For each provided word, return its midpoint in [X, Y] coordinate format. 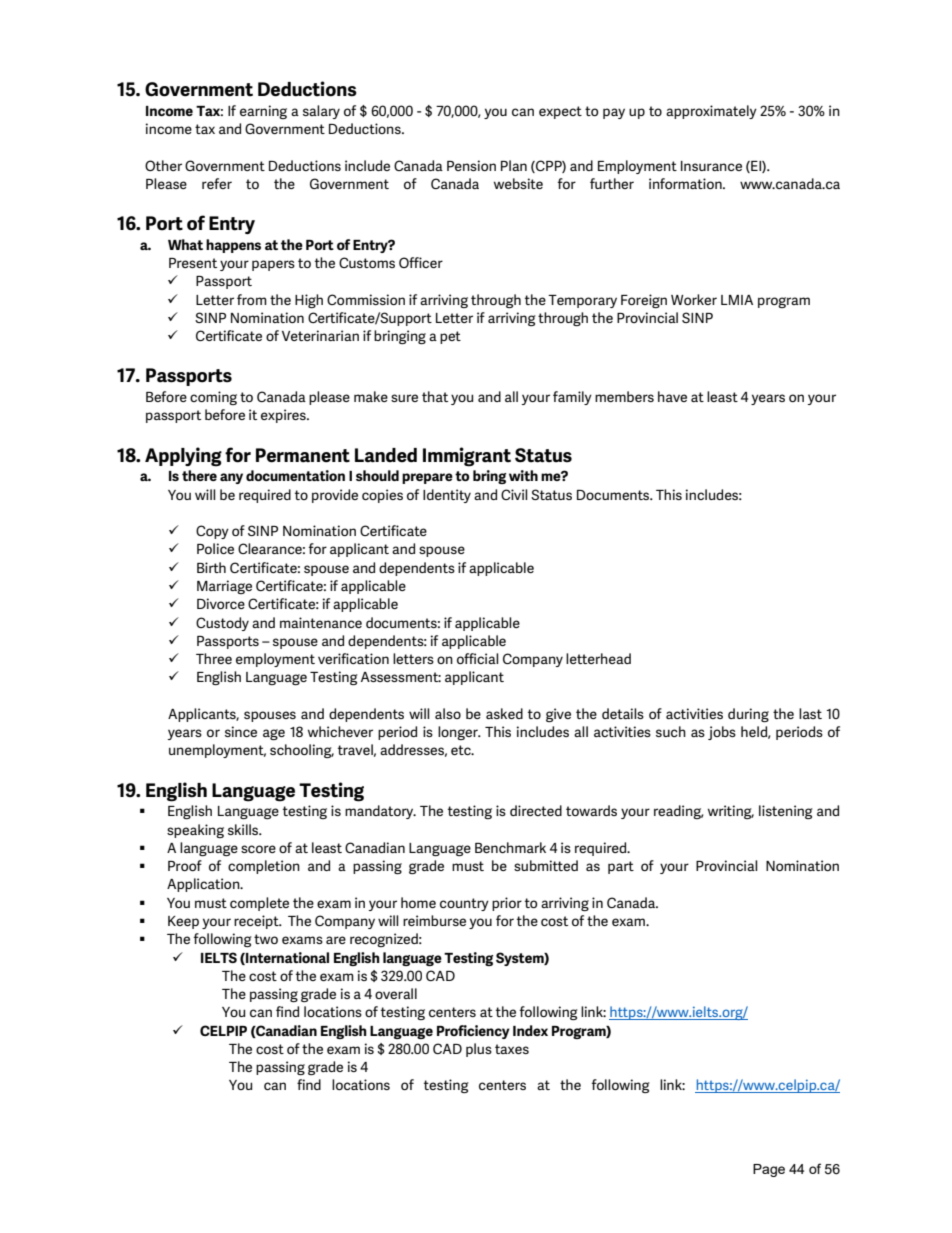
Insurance [711, 166]
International [286, 958]
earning [263, 112]
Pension [471, 165]
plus [479, 1050]
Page [769, 1170]
